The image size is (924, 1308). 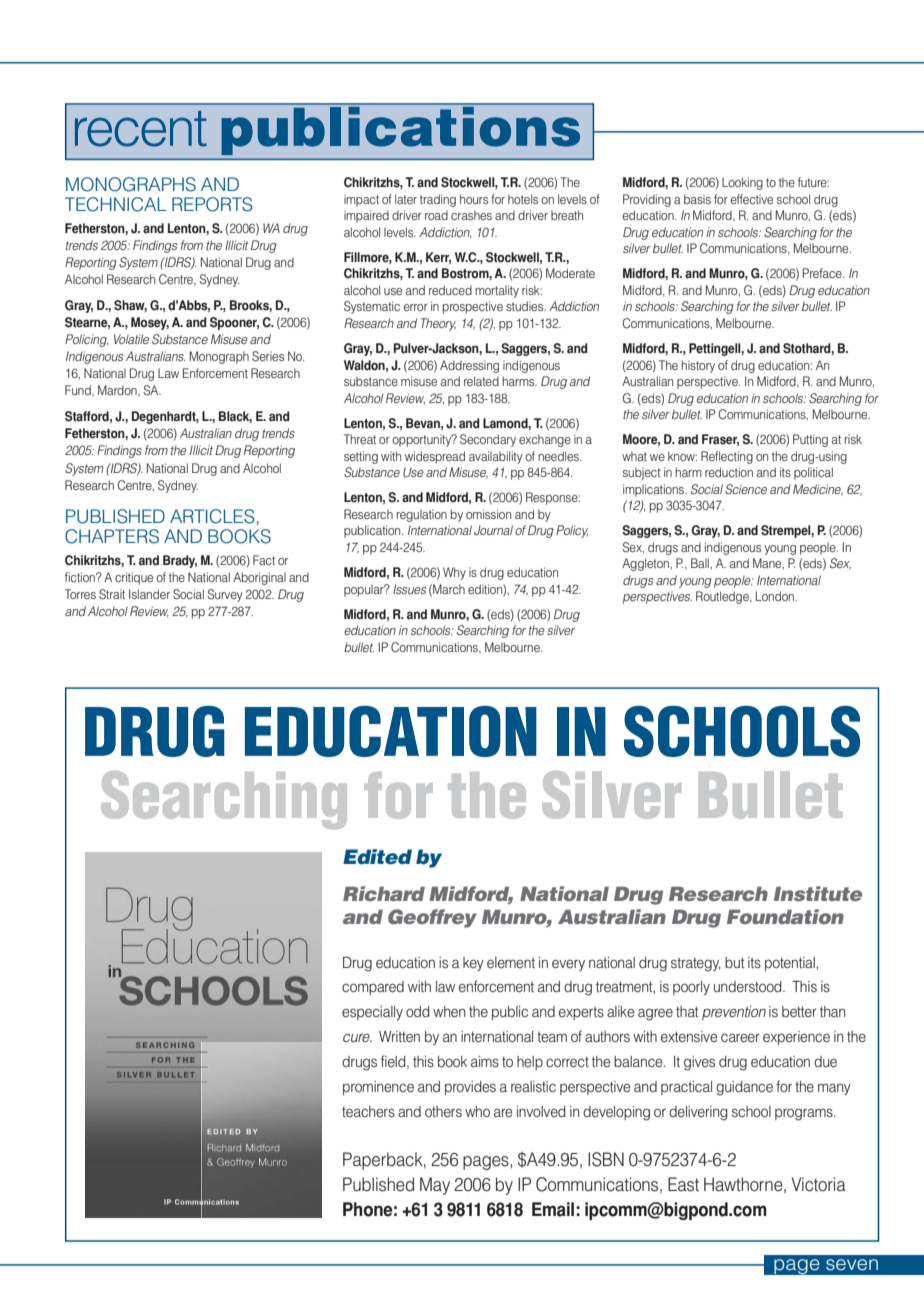 I want to click on London, so click(x=776, y=596).
